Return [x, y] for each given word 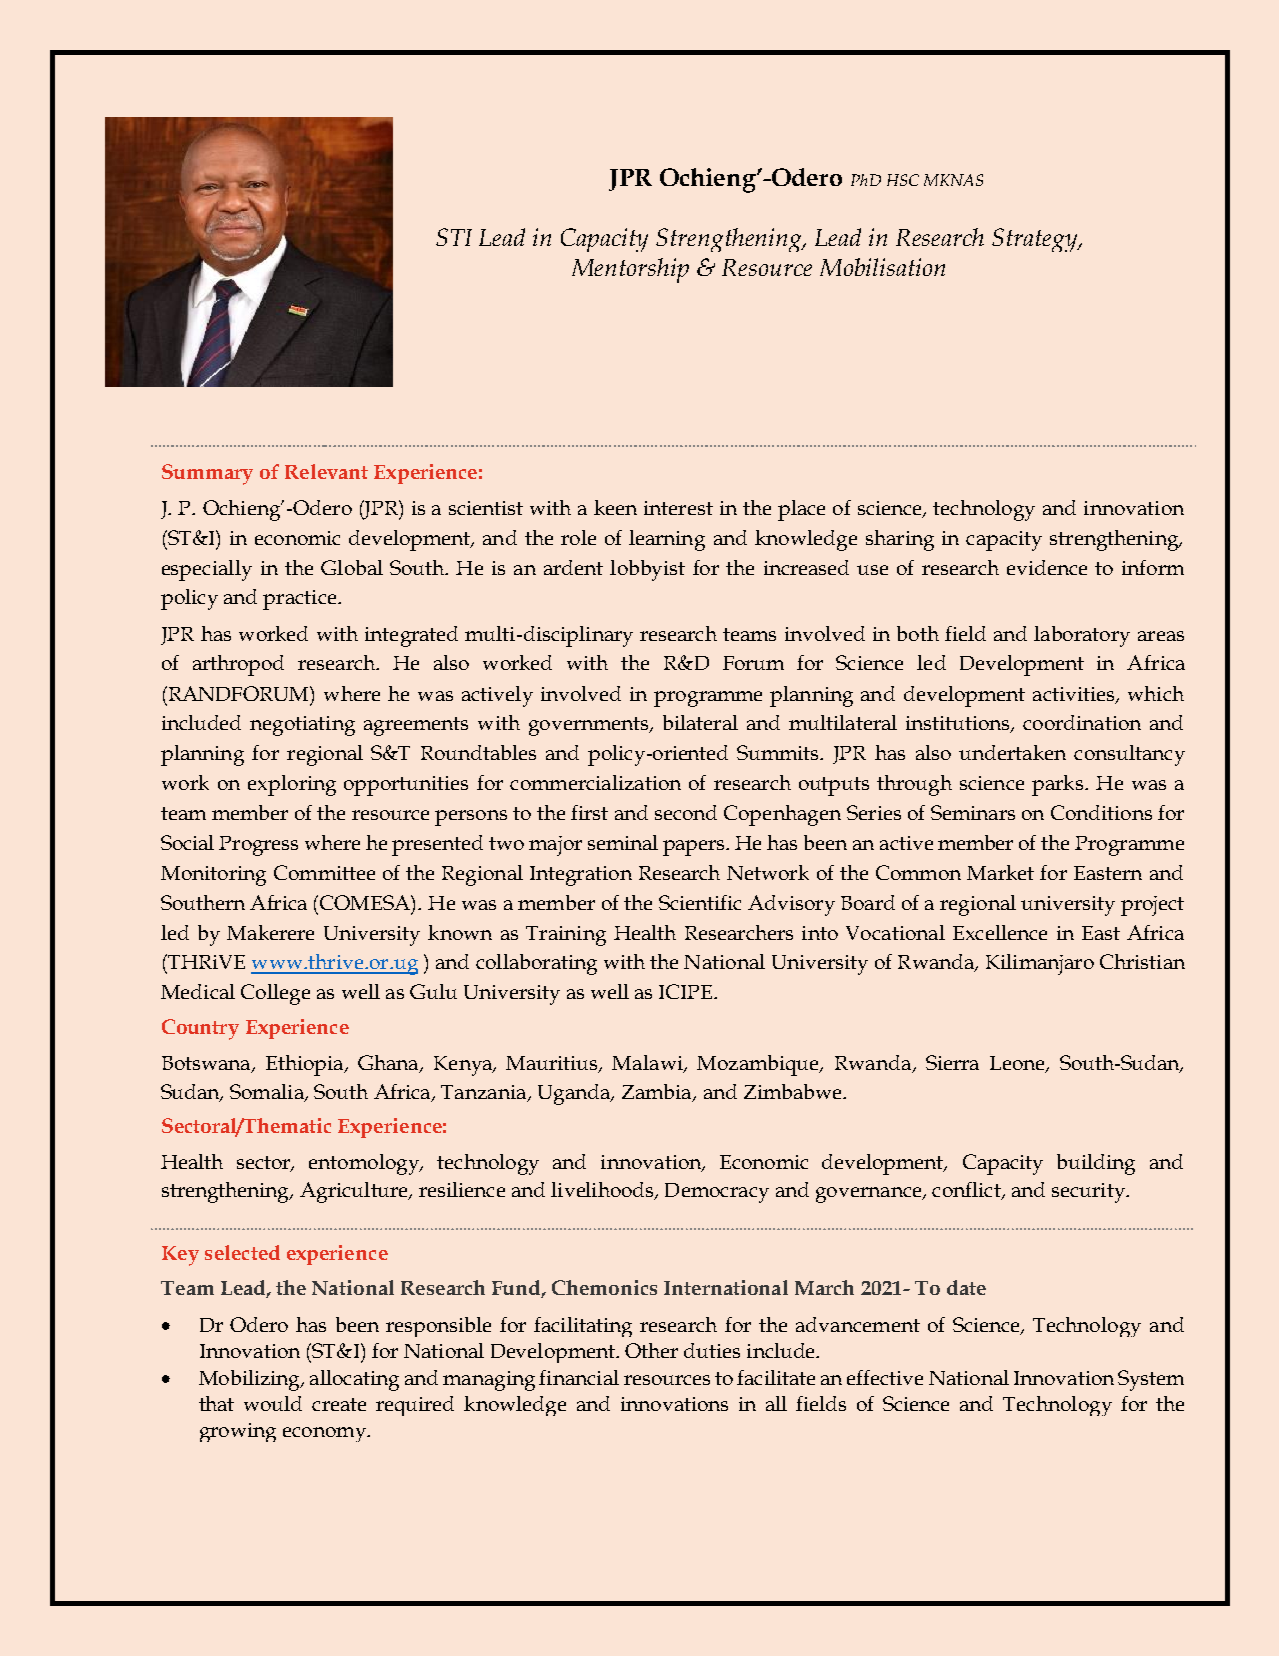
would [273, 1403]
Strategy [1036, 240]
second [686, 812]
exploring [292, 785]
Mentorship [630, 270]
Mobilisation [882, 267]
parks [1059, 785]
